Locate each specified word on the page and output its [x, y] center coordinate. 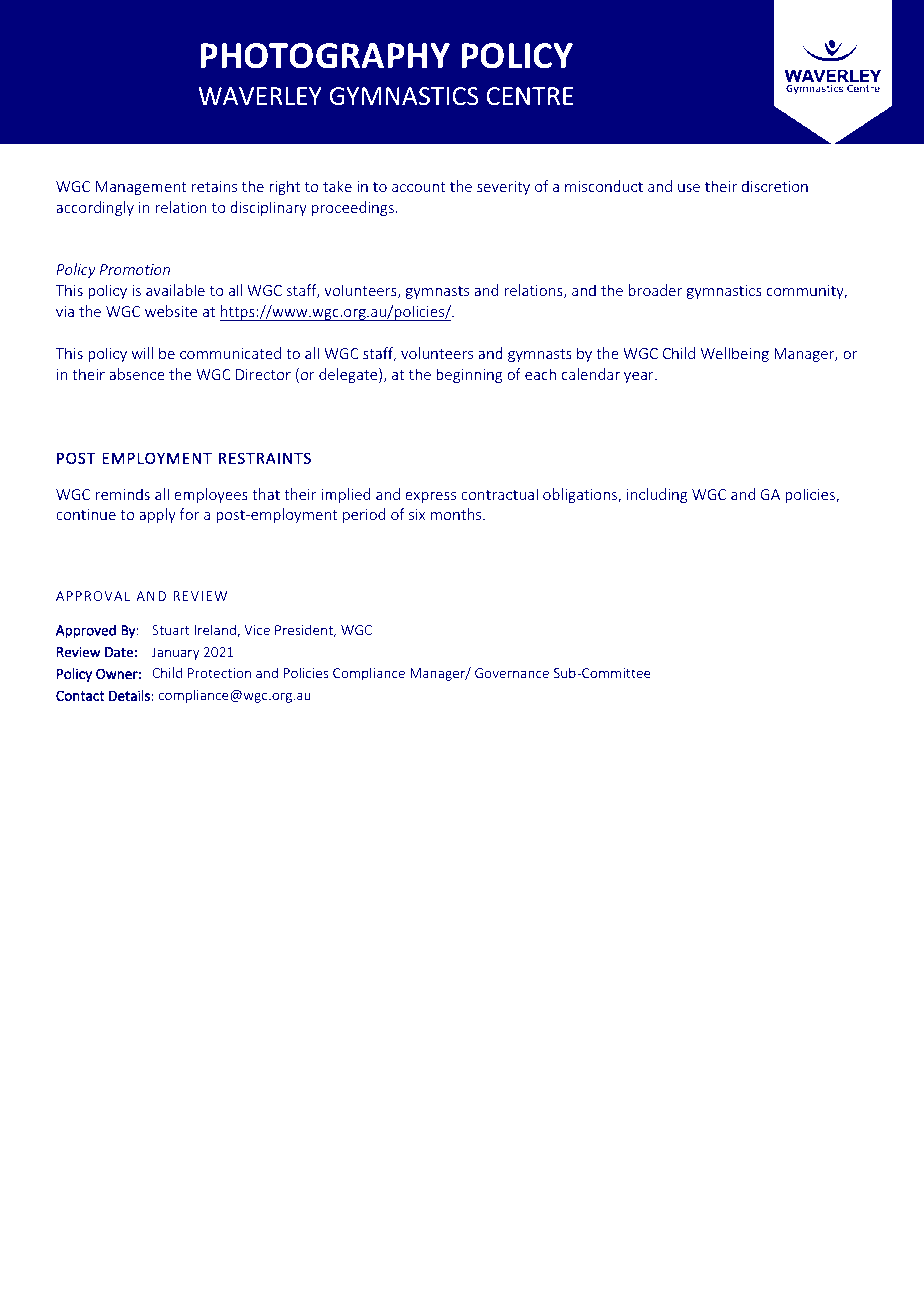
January [175, 653]
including [657, 495]
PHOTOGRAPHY [325, 56]
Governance [512, 673]
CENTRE [530, 96]
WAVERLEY [260, 96]
